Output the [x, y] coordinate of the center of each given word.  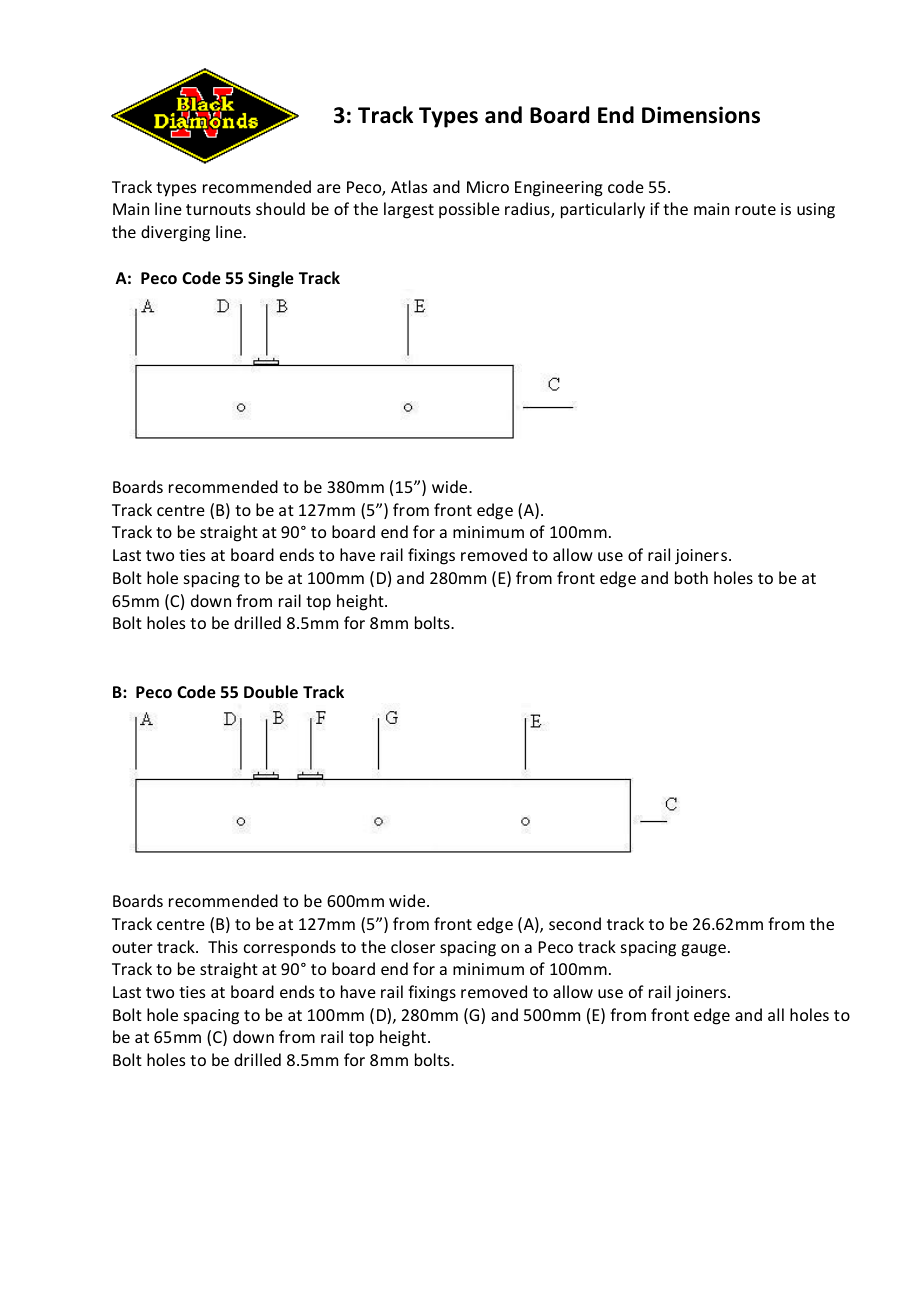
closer [413, 946]
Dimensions [701, 115]
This [223, 946]
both [691, 577]
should [280, 208]
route [755, 209]
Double [271, 691]
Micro [488, 187]
